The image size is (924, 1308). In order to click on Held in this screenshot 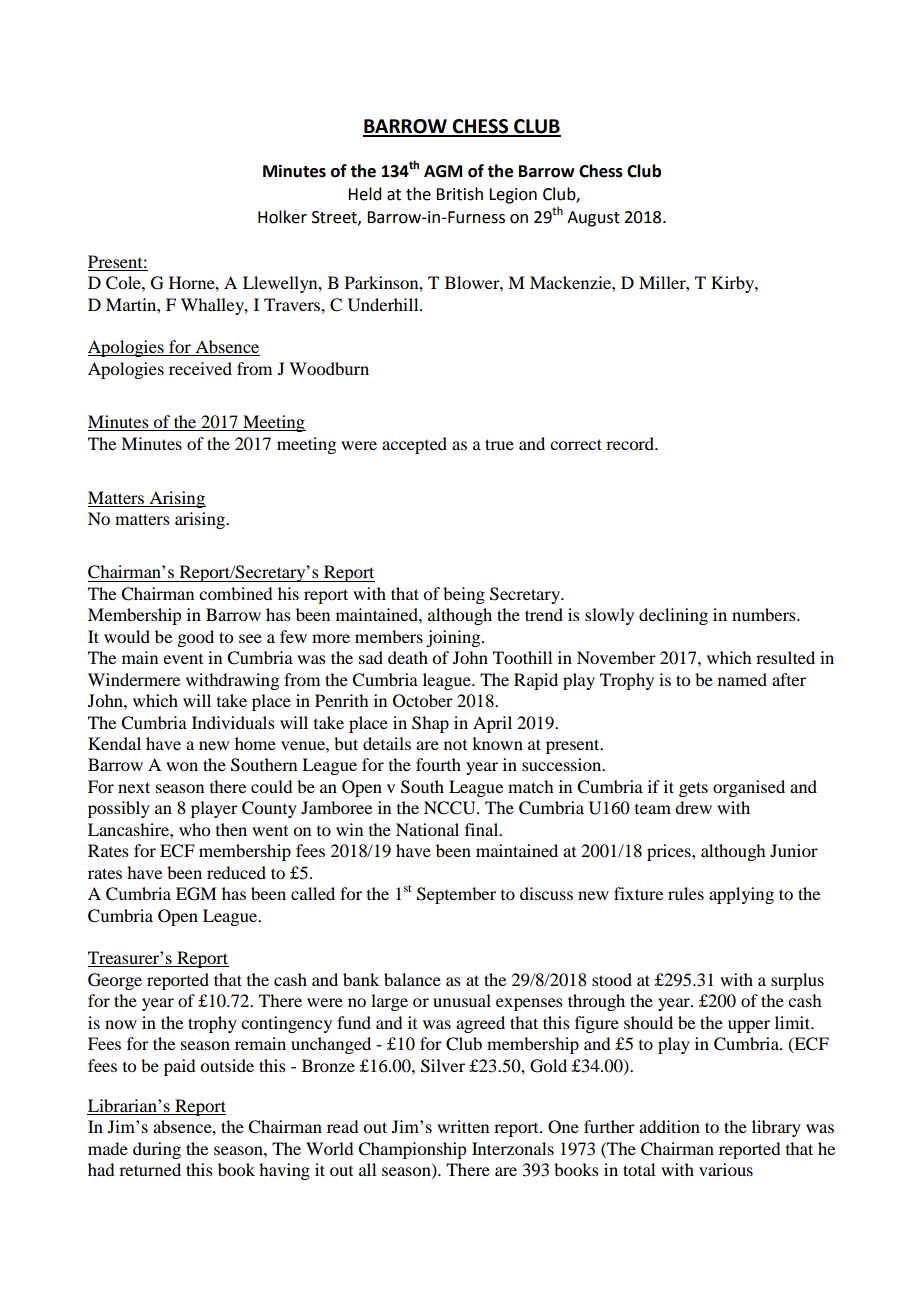, I will do `click(364, 194)`.
